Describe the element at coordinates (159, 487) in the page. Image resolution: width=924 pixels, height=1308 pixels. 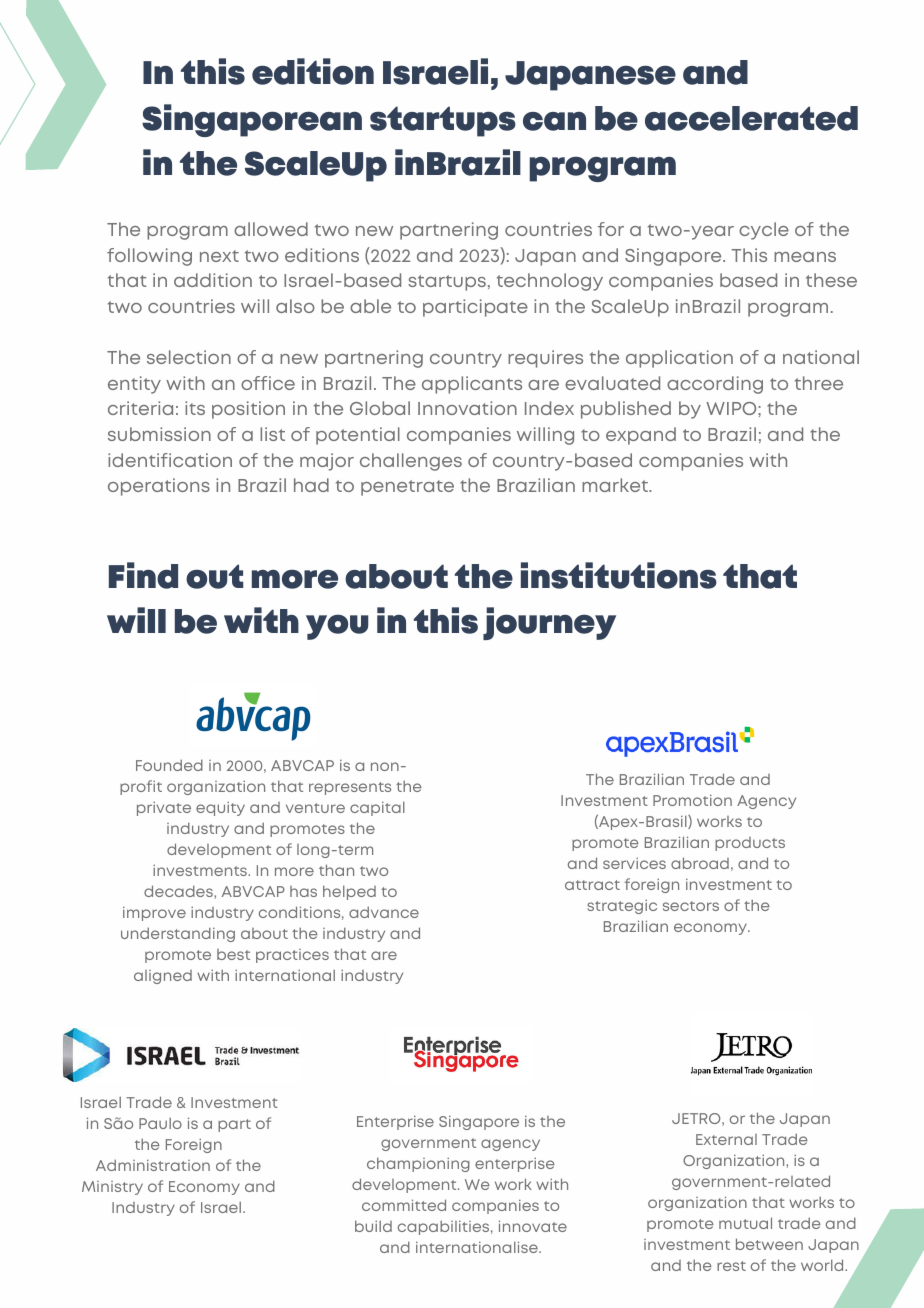
I see `operations` at that location.
